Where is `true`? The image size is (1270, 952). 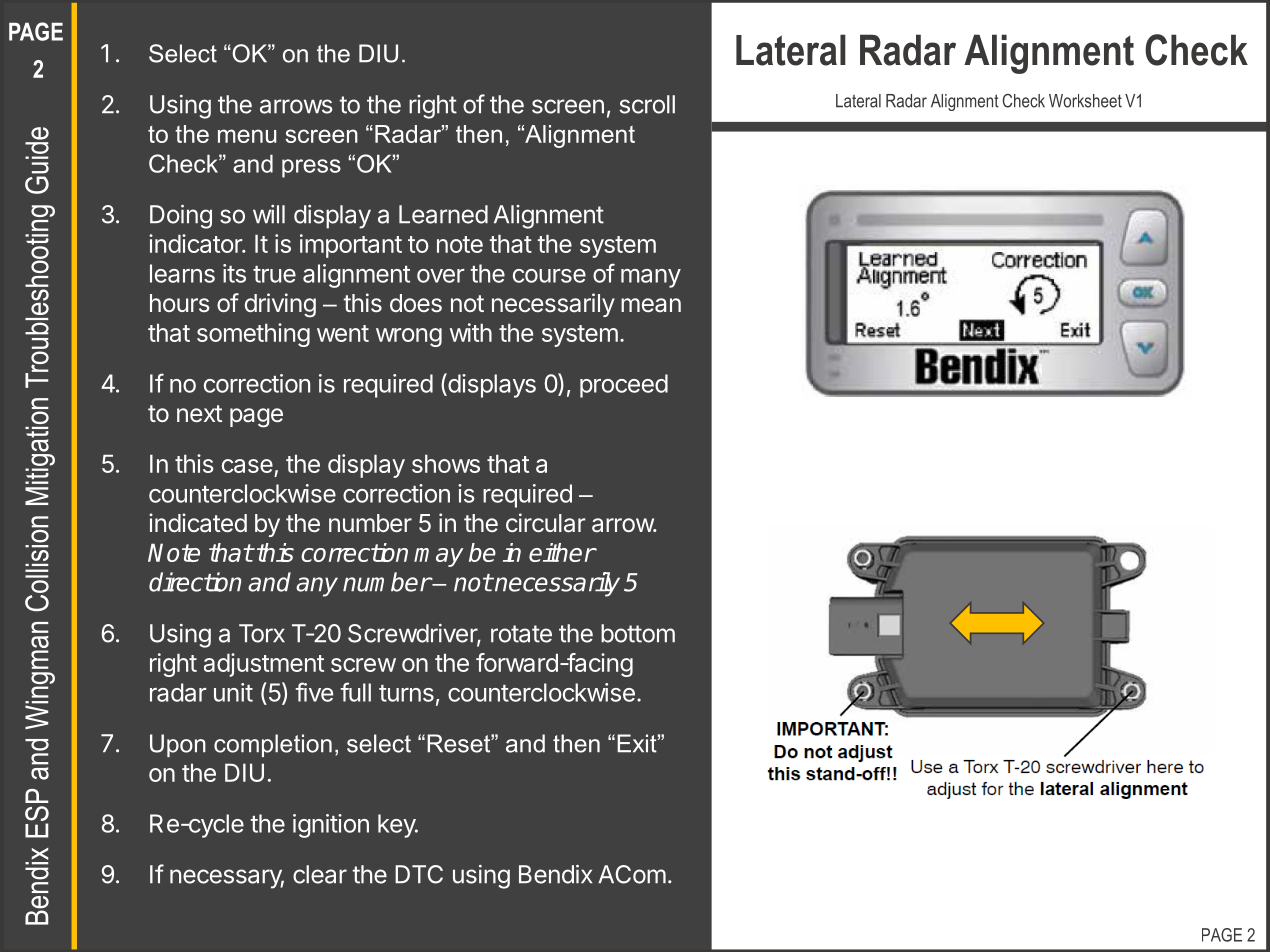 true is located at coordinates (274, 274).
